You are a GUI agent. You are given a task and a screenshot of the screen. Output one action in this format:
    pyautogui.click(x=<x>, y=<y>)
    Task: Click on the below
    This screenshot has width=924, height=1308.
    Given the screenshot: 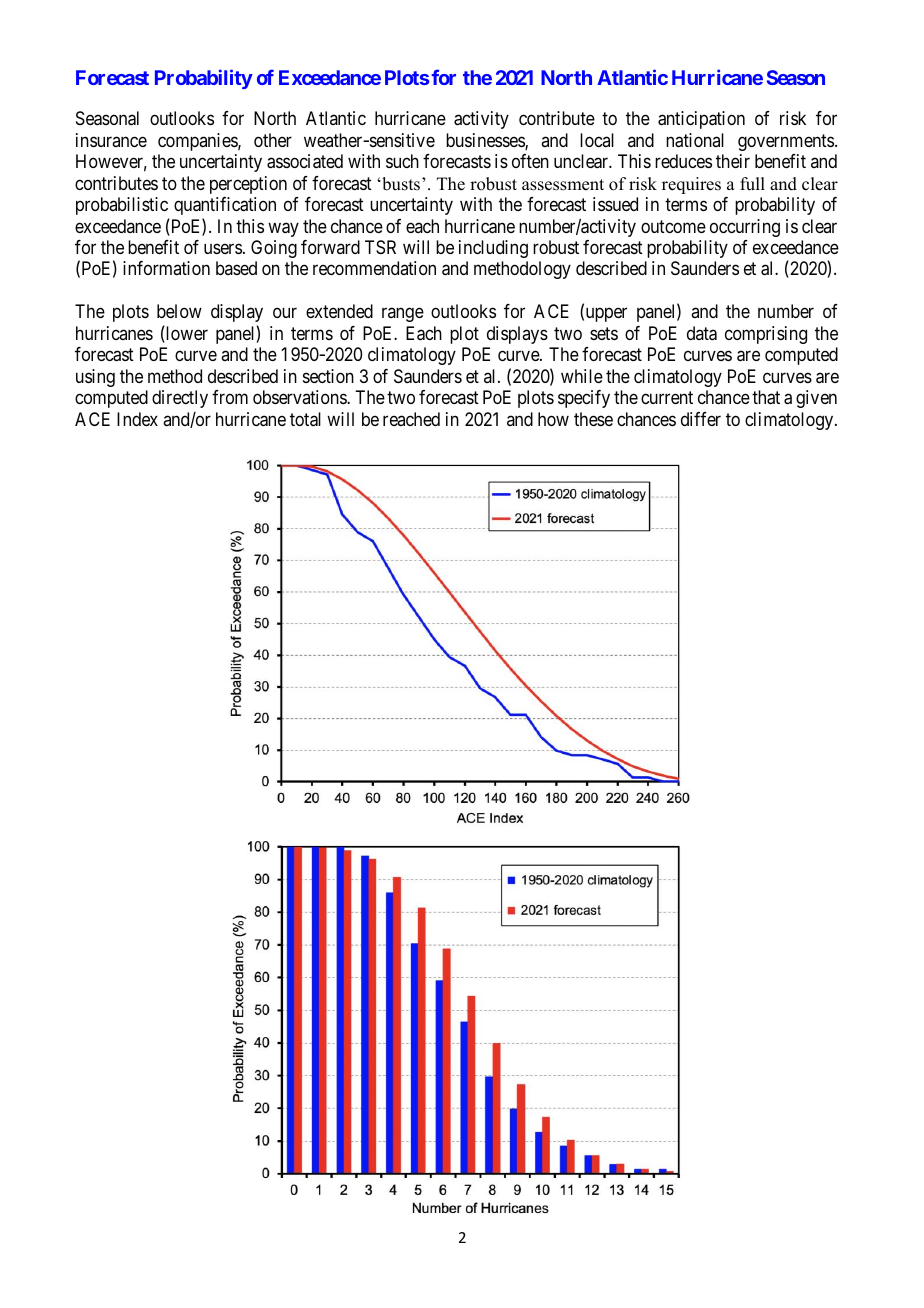 What is the action you would take?
    pyautogui.click(x=179, y=311)
